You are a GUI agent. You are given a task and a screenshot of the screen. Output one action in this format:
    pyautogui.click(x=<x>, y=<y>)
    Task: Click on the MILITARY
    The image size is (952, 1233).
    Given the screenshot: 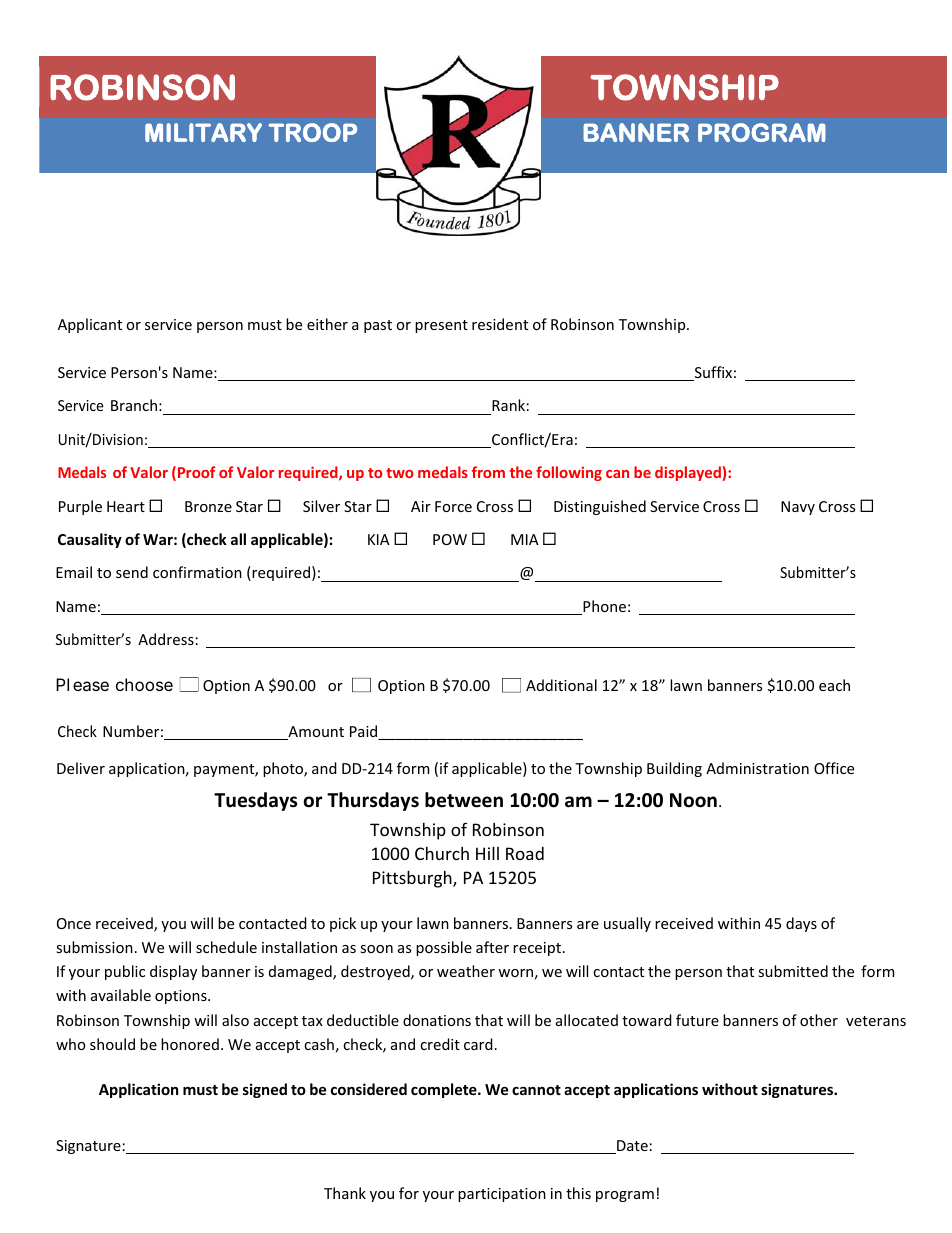 What is the action you would take?
    pyautogui.click(x=203, y=132)
